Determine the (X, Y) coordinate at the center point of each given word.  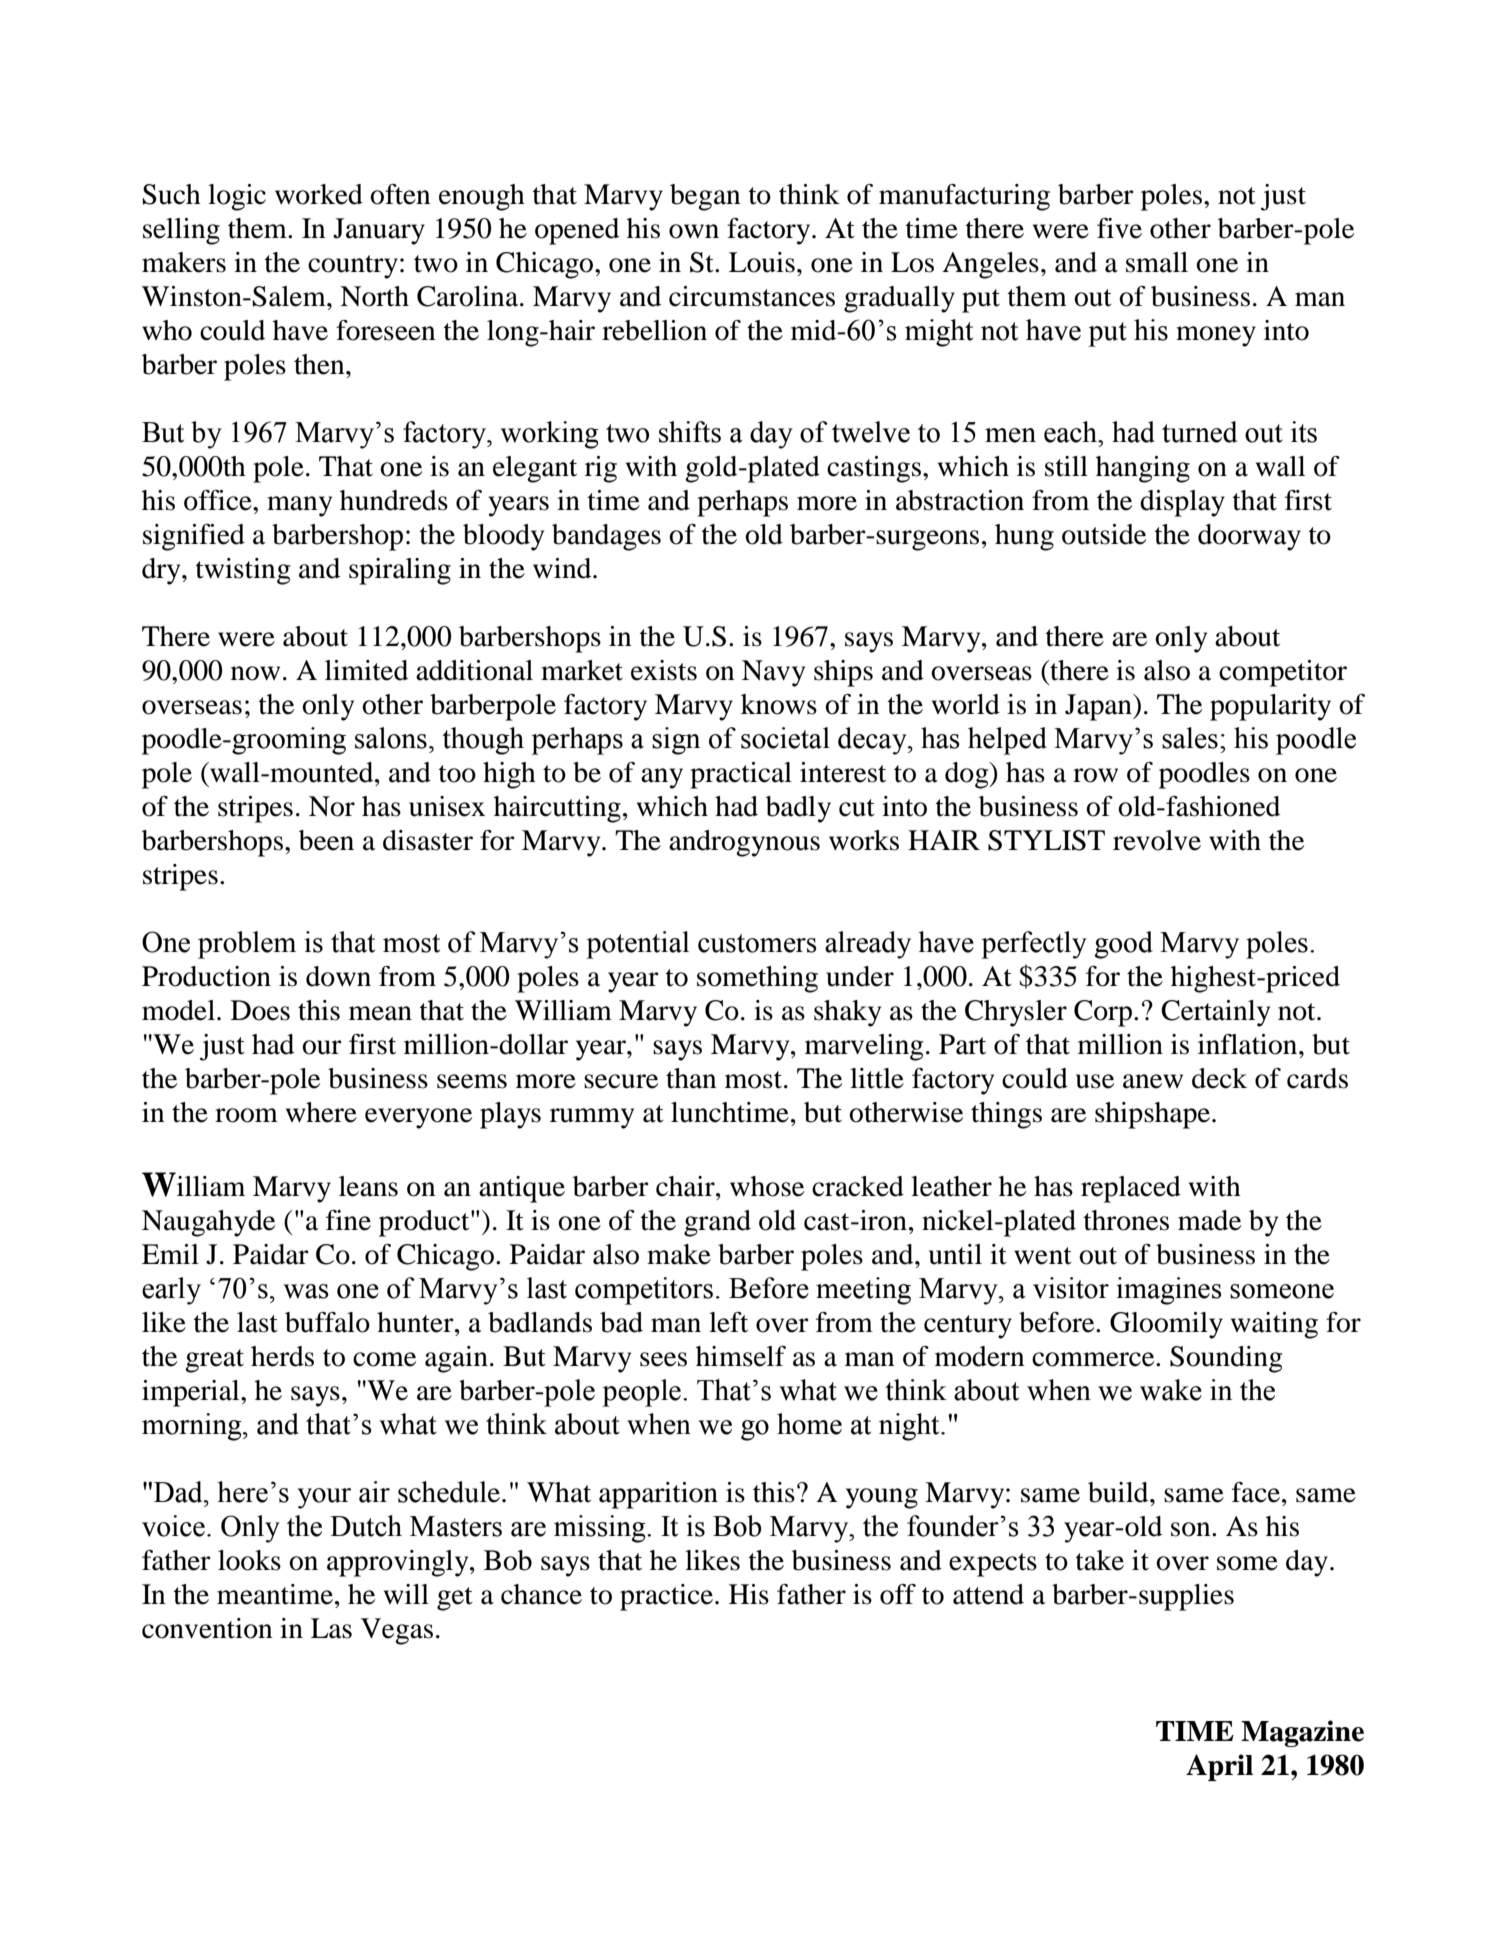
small (1157, 262)
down (338, 976)
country (353, 267)
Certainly (1215, 1013)
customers (757, 943)
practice (668, 1597)
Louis (762, 262)
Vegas (397, 1631)
